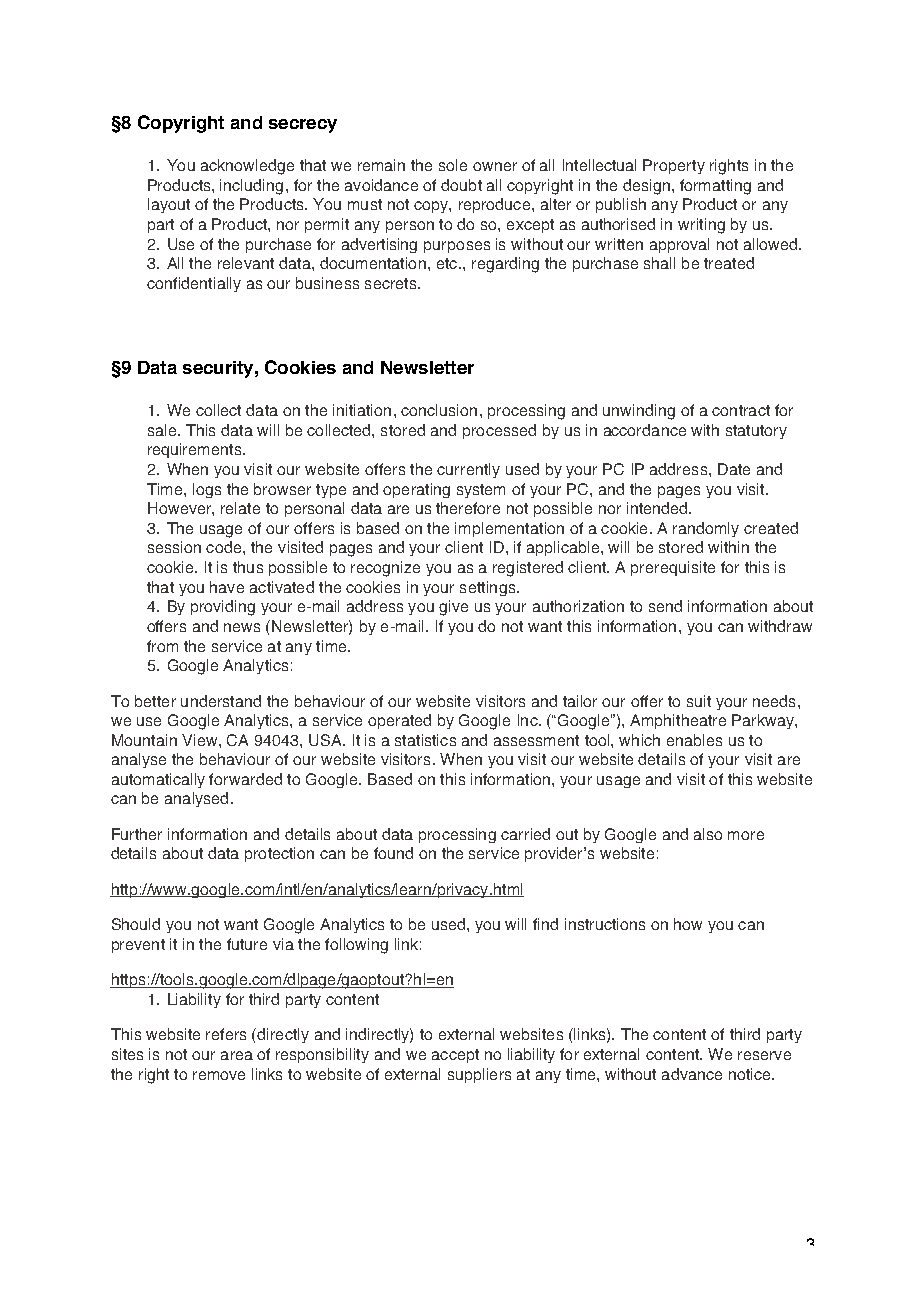  Describe the element at coordinates (734, 469) in the screenshot. I see `Date` at that location.
